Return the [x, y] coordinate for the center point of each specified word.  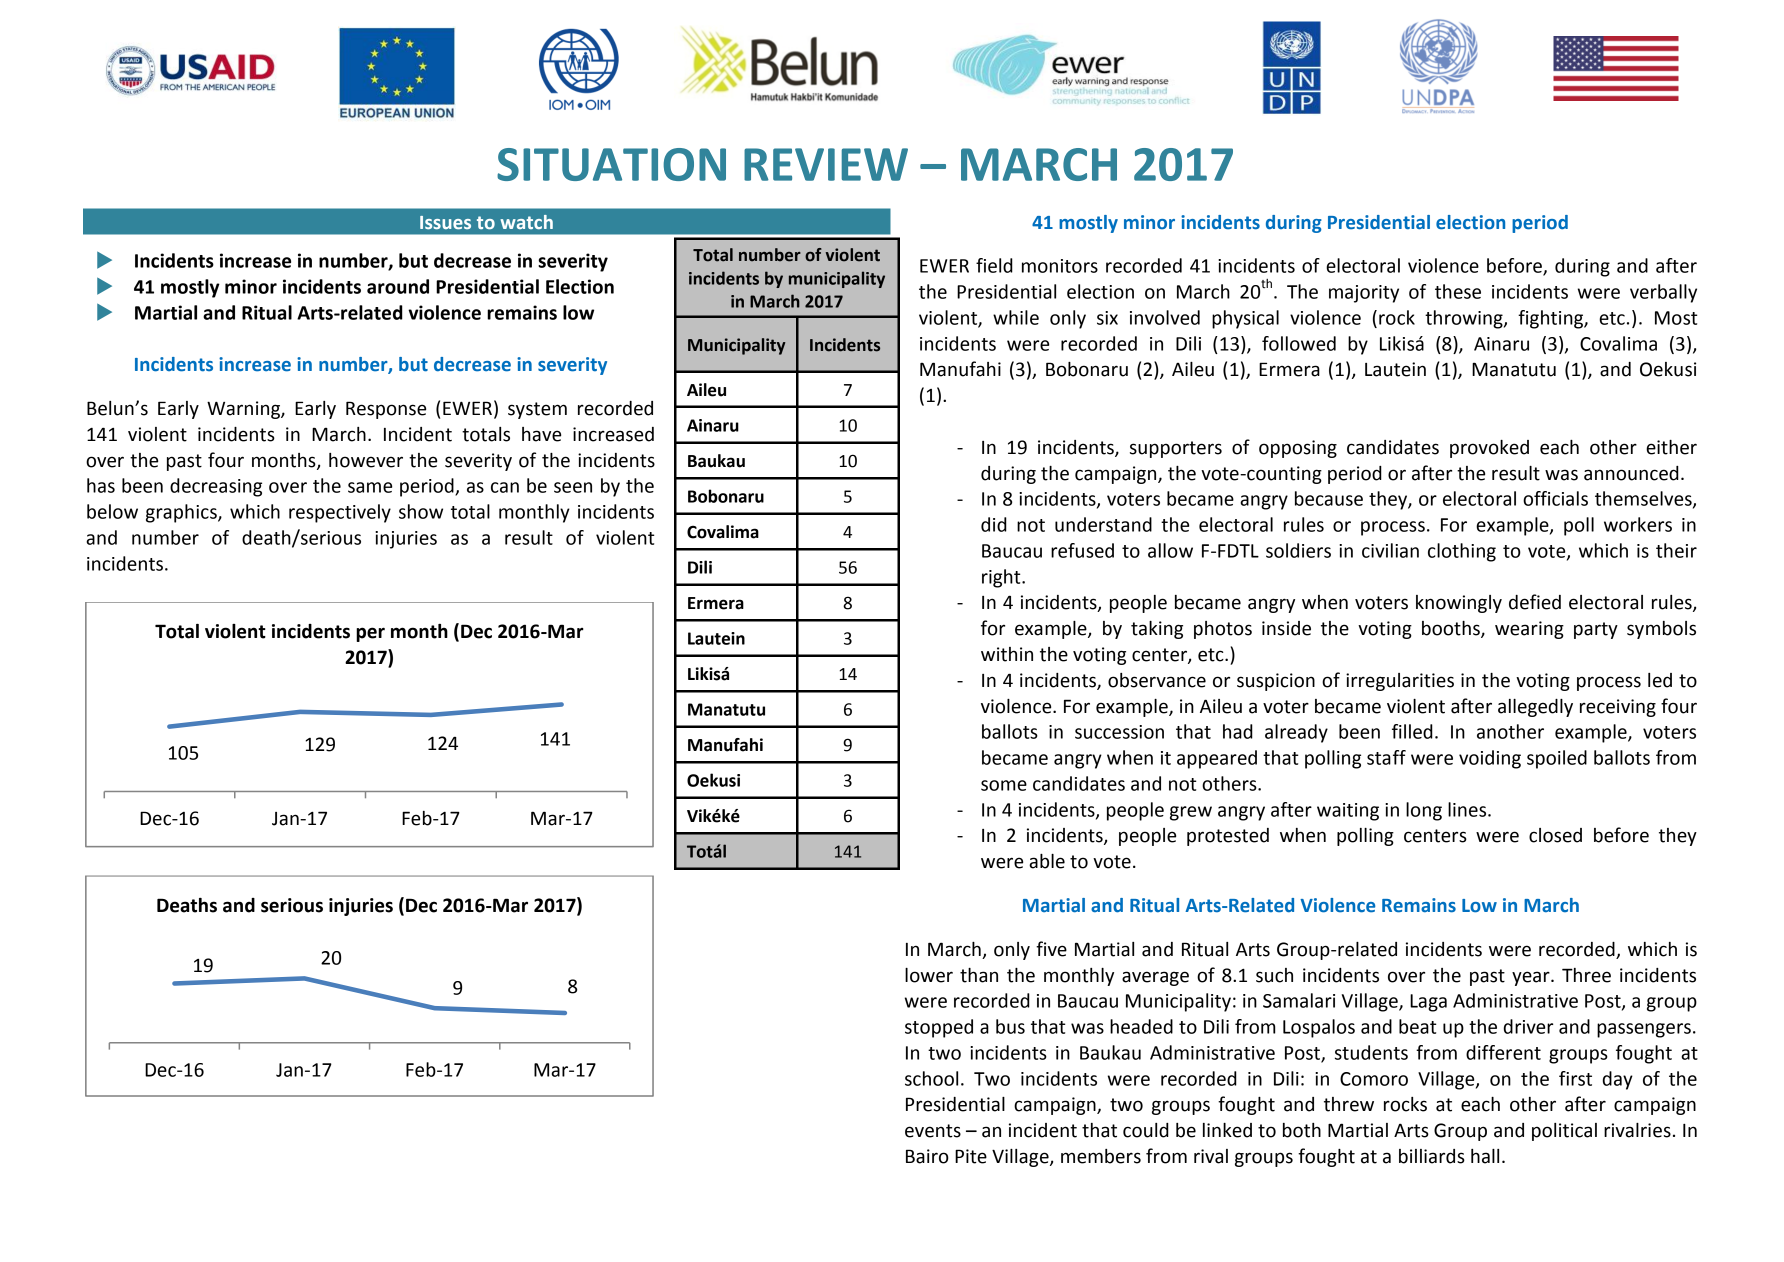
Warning [244, 410]
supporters [1176, 449]
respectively [340, 513]
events [933, 1131]
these [1458, 291]
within [1007, 654]
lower [929, 975]
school [931, 1078]
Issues [445, 222]
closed [1555, 835]
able [1047, 861]
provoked [1489, 449]
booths [1452, 629]
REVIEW [826, 164]
